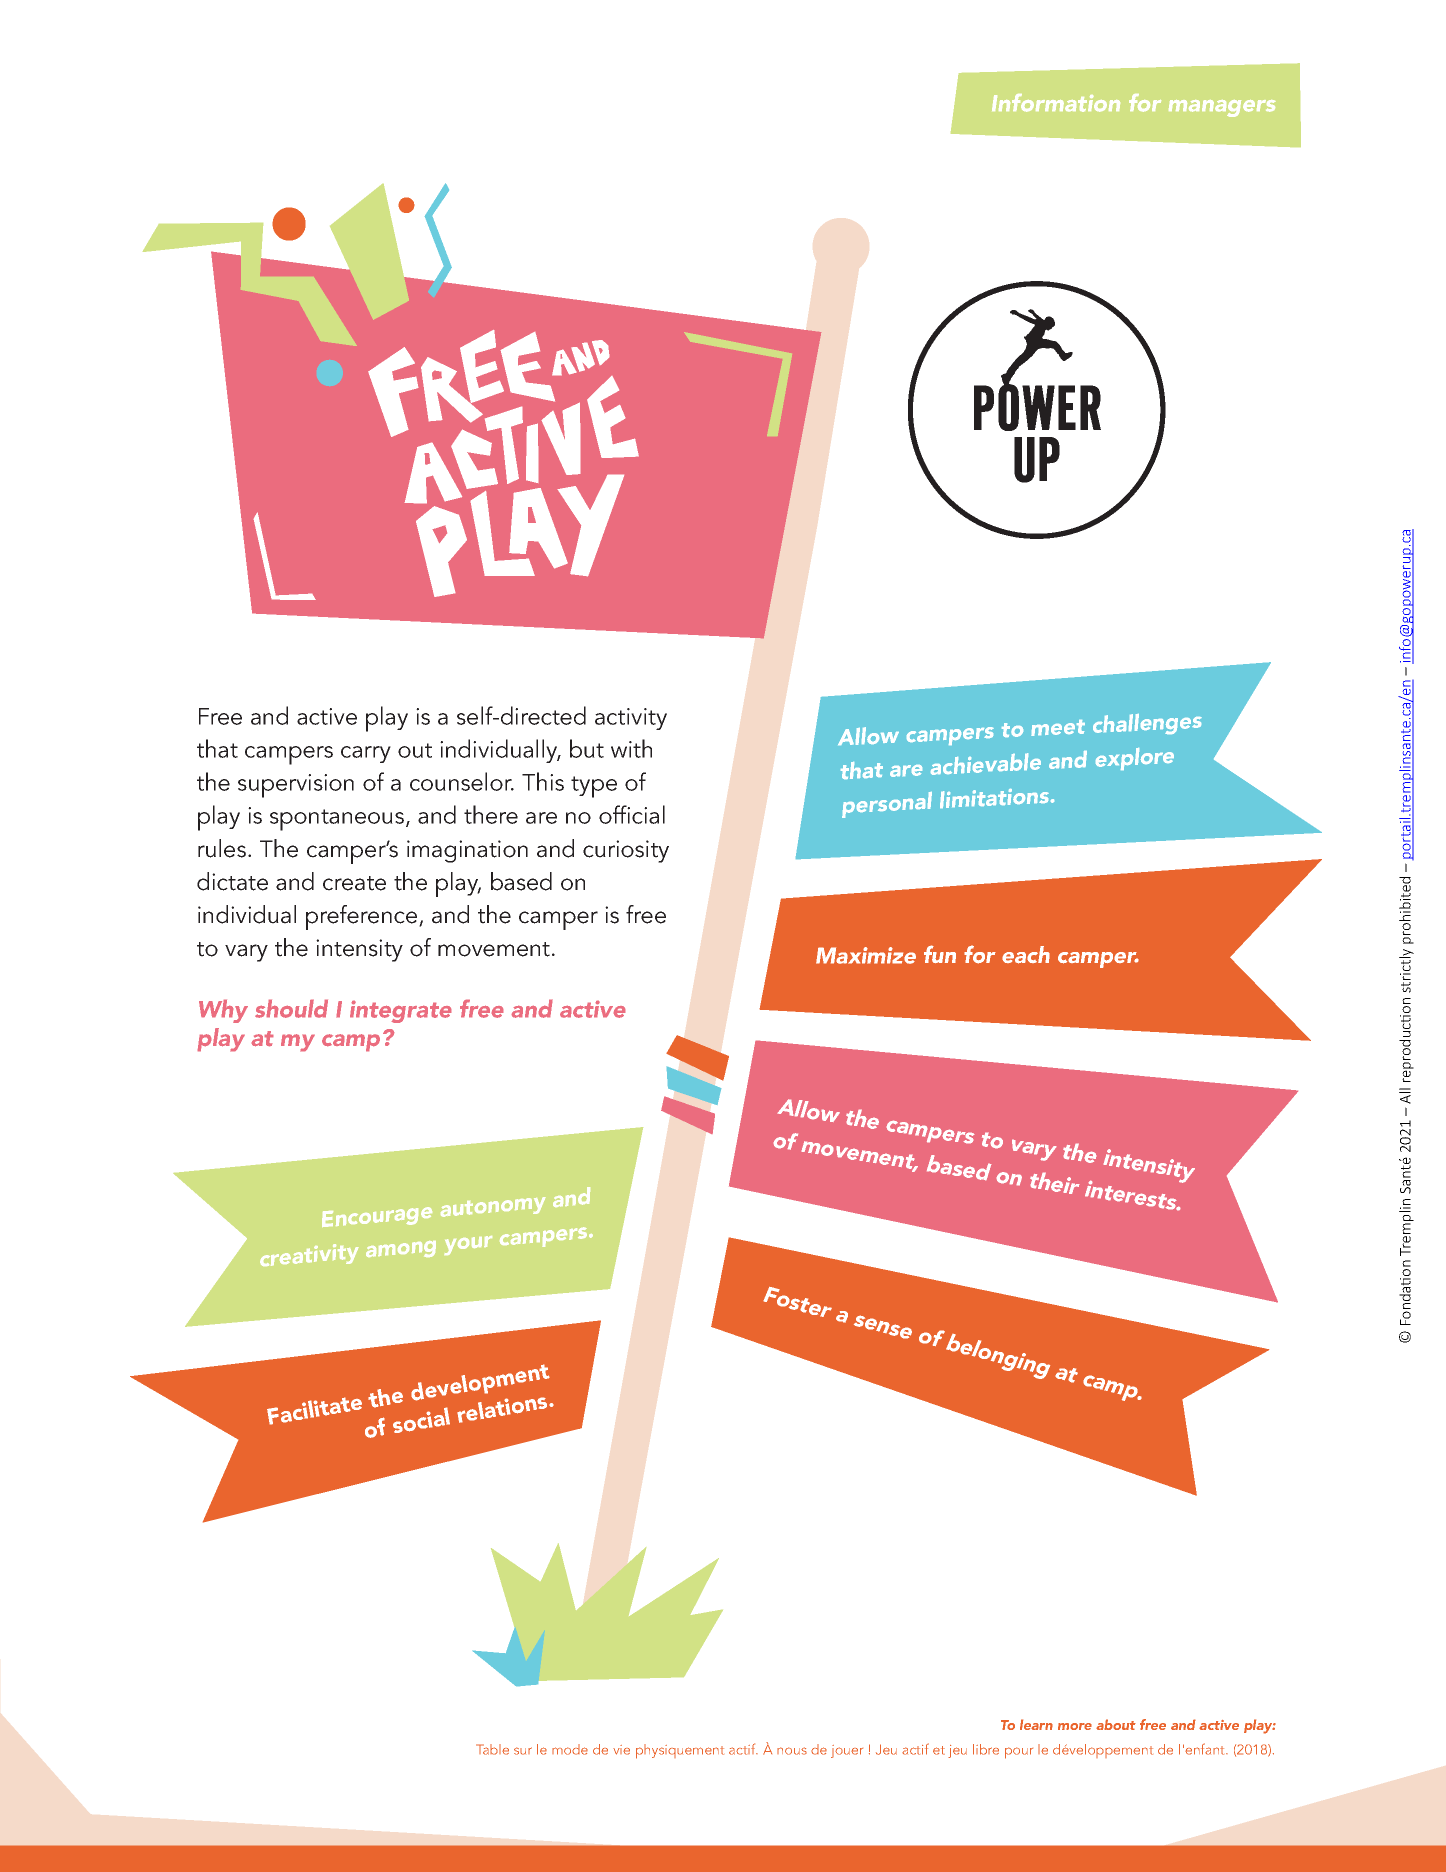 This screenshot has height=1872, width=1446. What do you see at coordinates (366, 754) in the screenshot?
I see `carry` at bounding box center [366, 754].
